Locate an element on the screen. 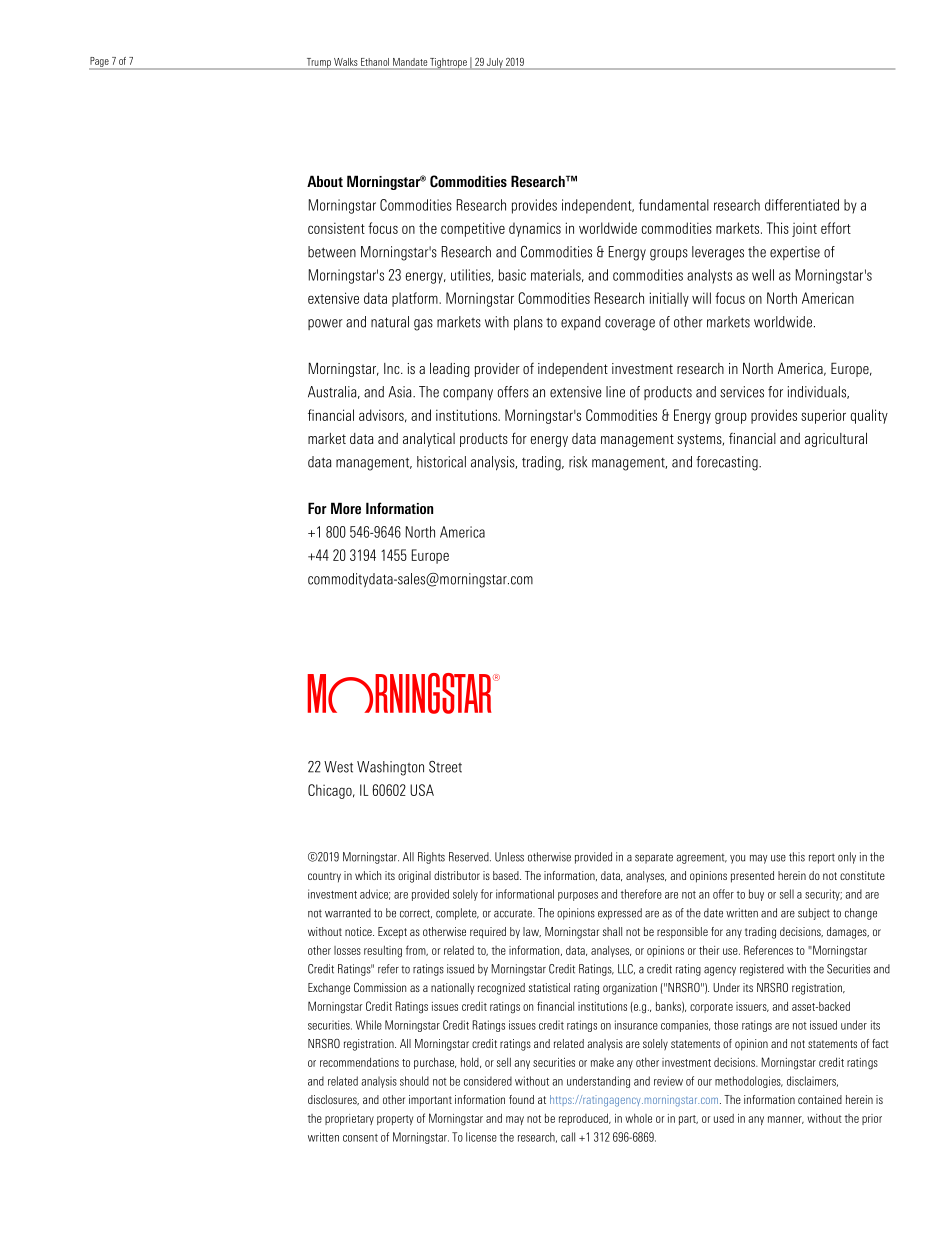 This screenshot has width=952, height=1233. property is located at coordinates (395, 1120).
